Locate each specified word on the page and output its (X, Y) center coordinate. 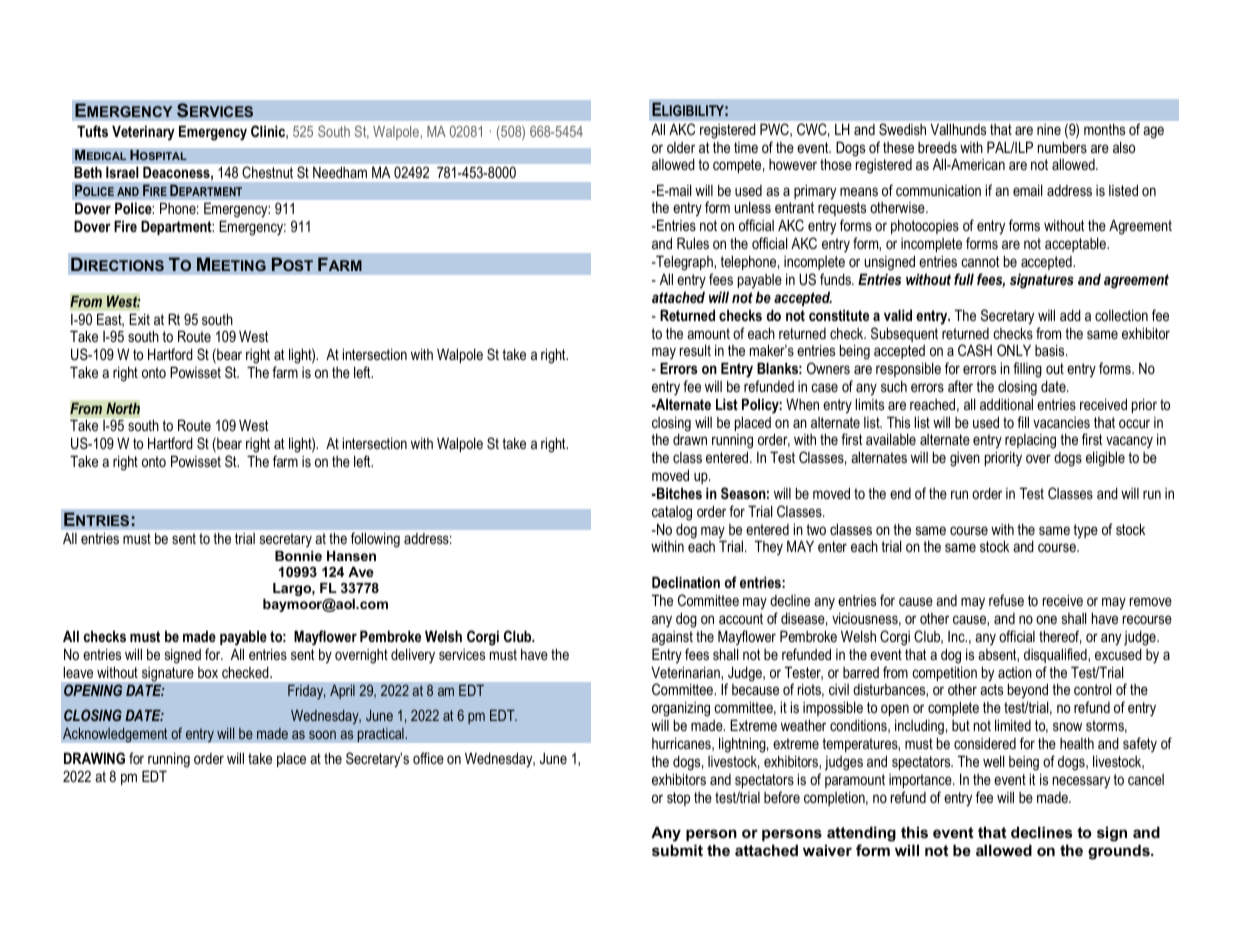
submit (677, 850)
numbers (1062, 147)
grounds (1120, 852)
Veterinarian (686, 673)
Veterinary (143, 133)
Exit (139, 319)
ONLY (1014, 350)
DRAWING (94, 758)
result (695, 350)
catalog (672, 513)
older (681, 147)
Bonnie (298, 556)
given (965, 459)
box (208, 672)
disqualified (1056, 655)
